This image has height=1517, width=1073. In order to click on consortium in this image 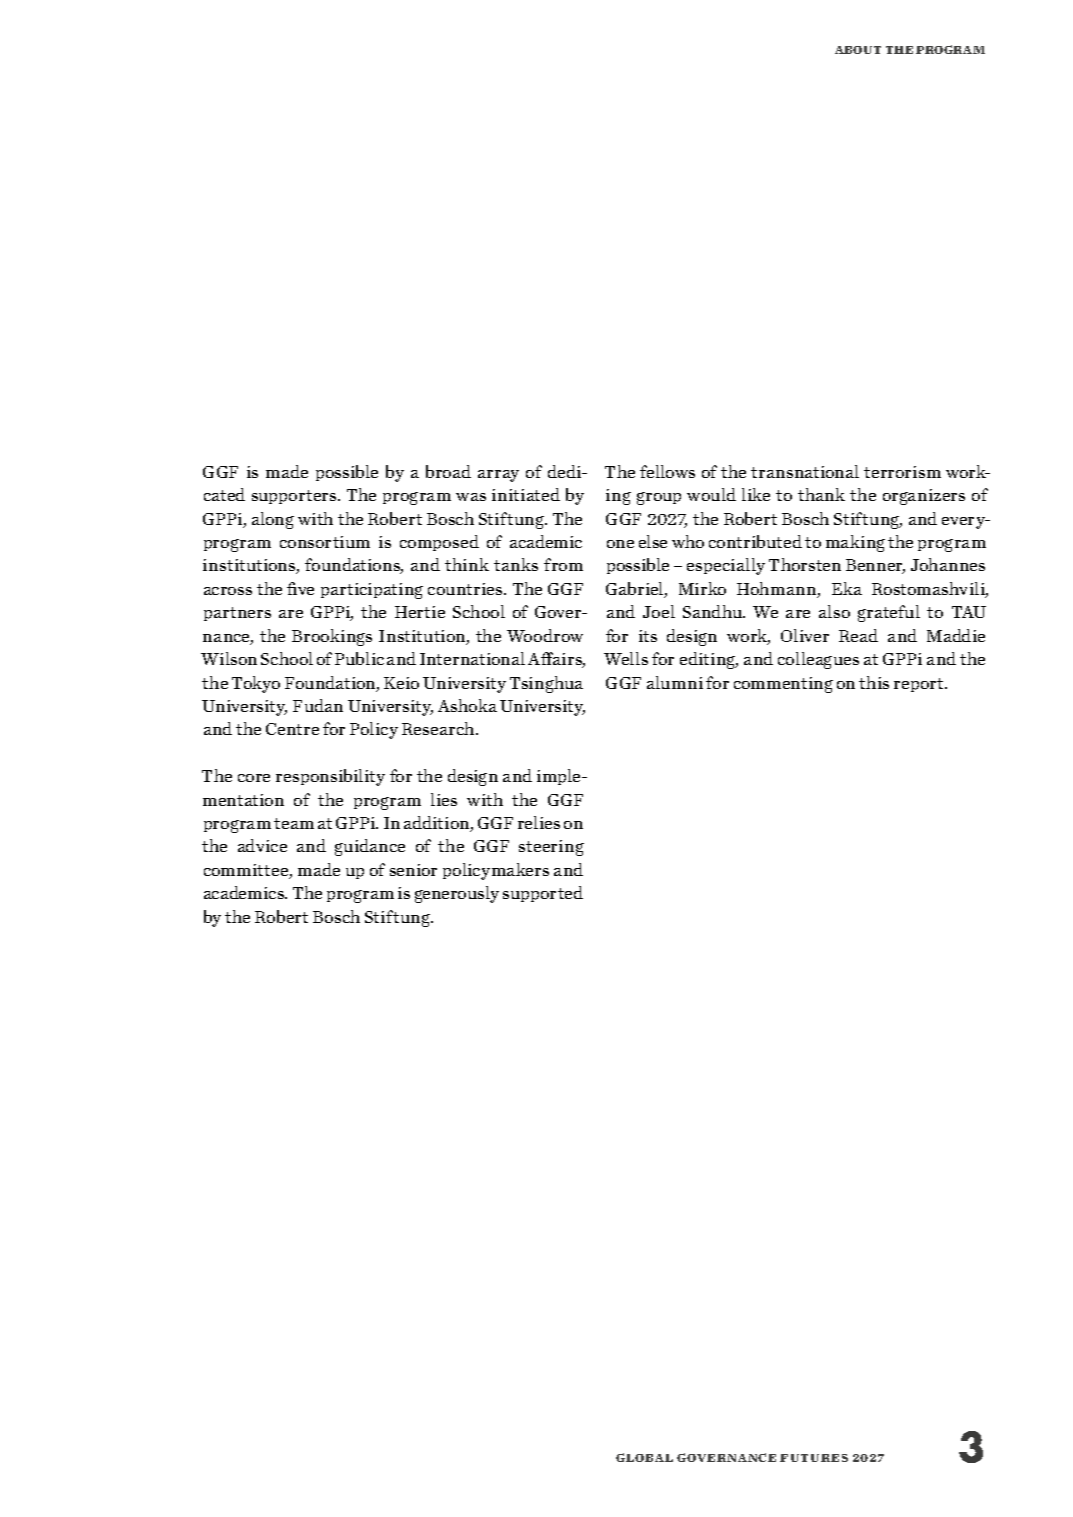, I will do `click(325, 542)`.
